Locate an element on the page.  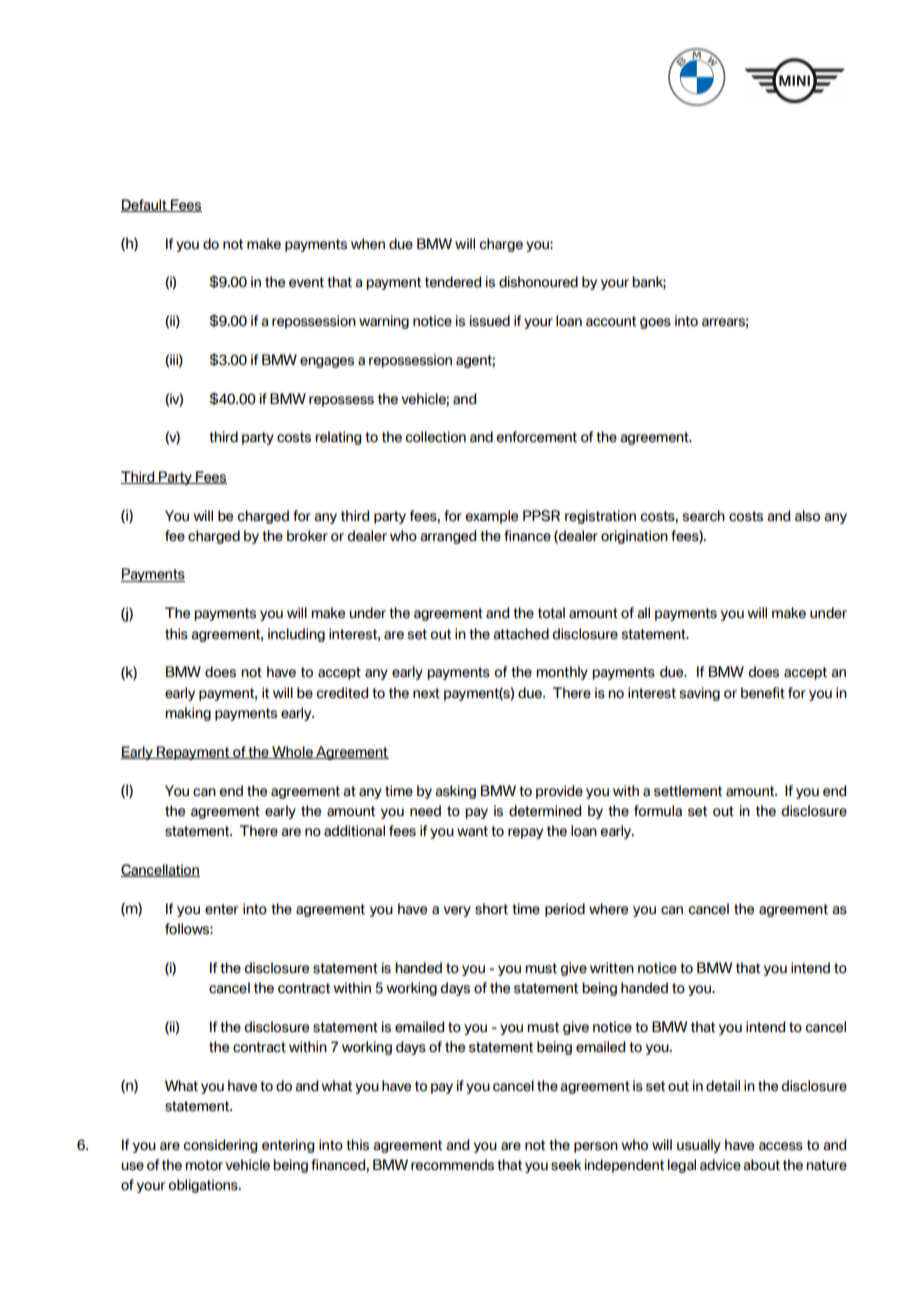
Default is located at coordinates (145, 205).
